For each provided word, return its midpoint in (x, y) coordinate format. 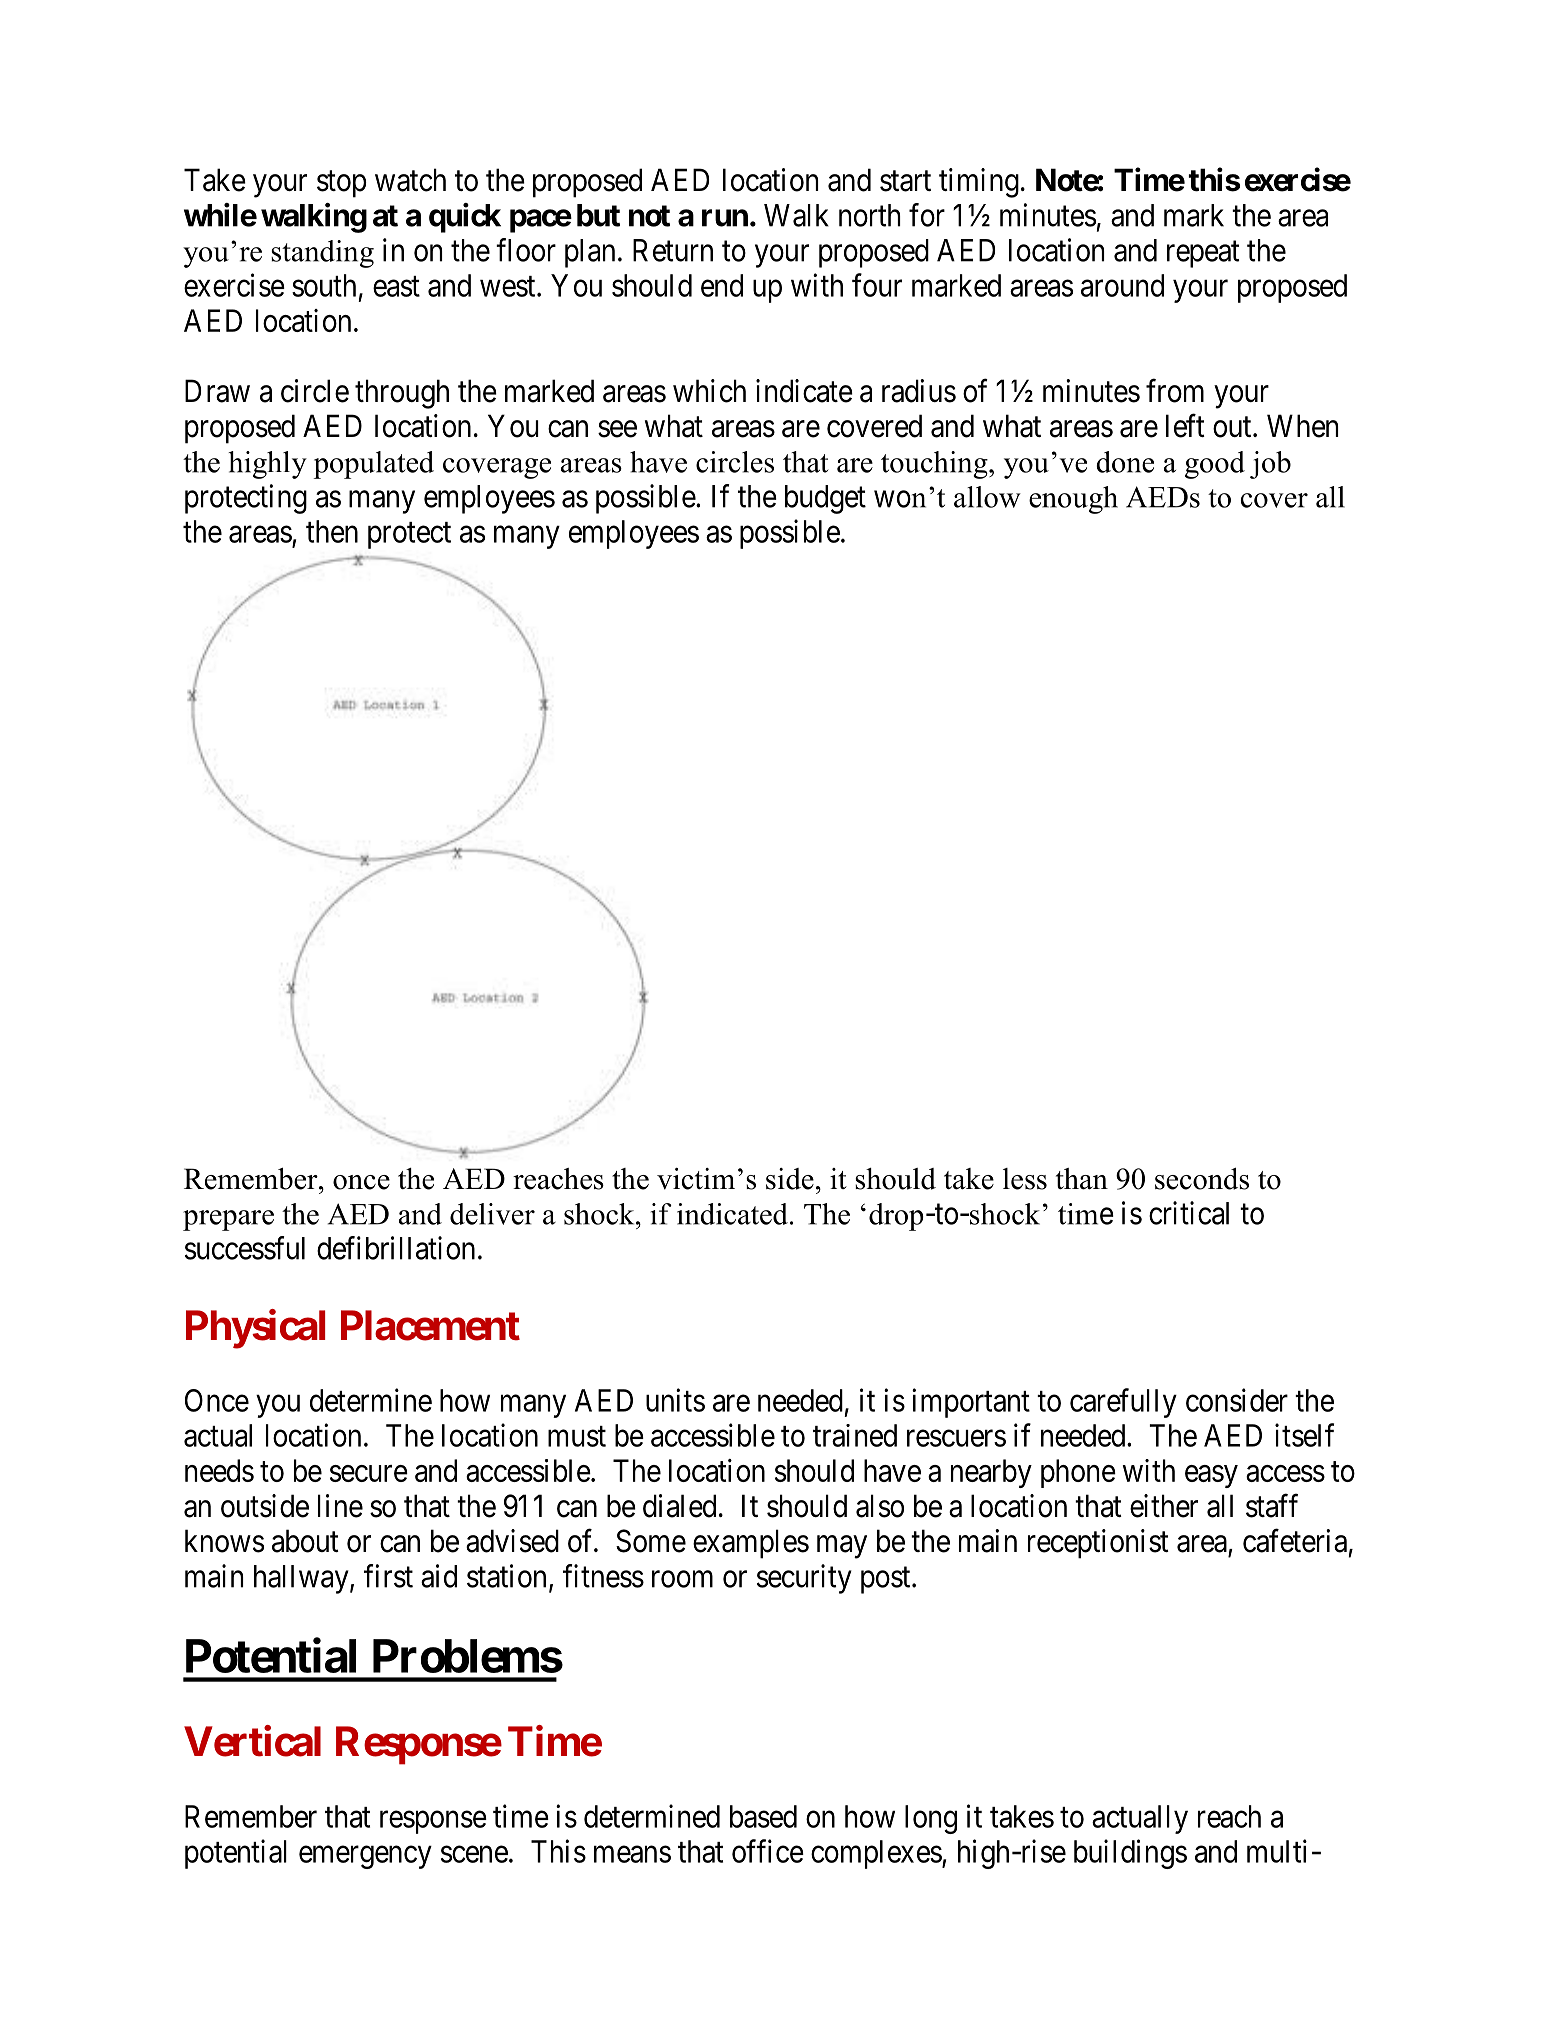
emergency (365, 1857)
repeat (1203, 254)
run (725, 218)
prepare (228, 1220)
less (1025, 1179)
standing (322, 254)
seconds (1202, 1179)
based (763, 1816)
